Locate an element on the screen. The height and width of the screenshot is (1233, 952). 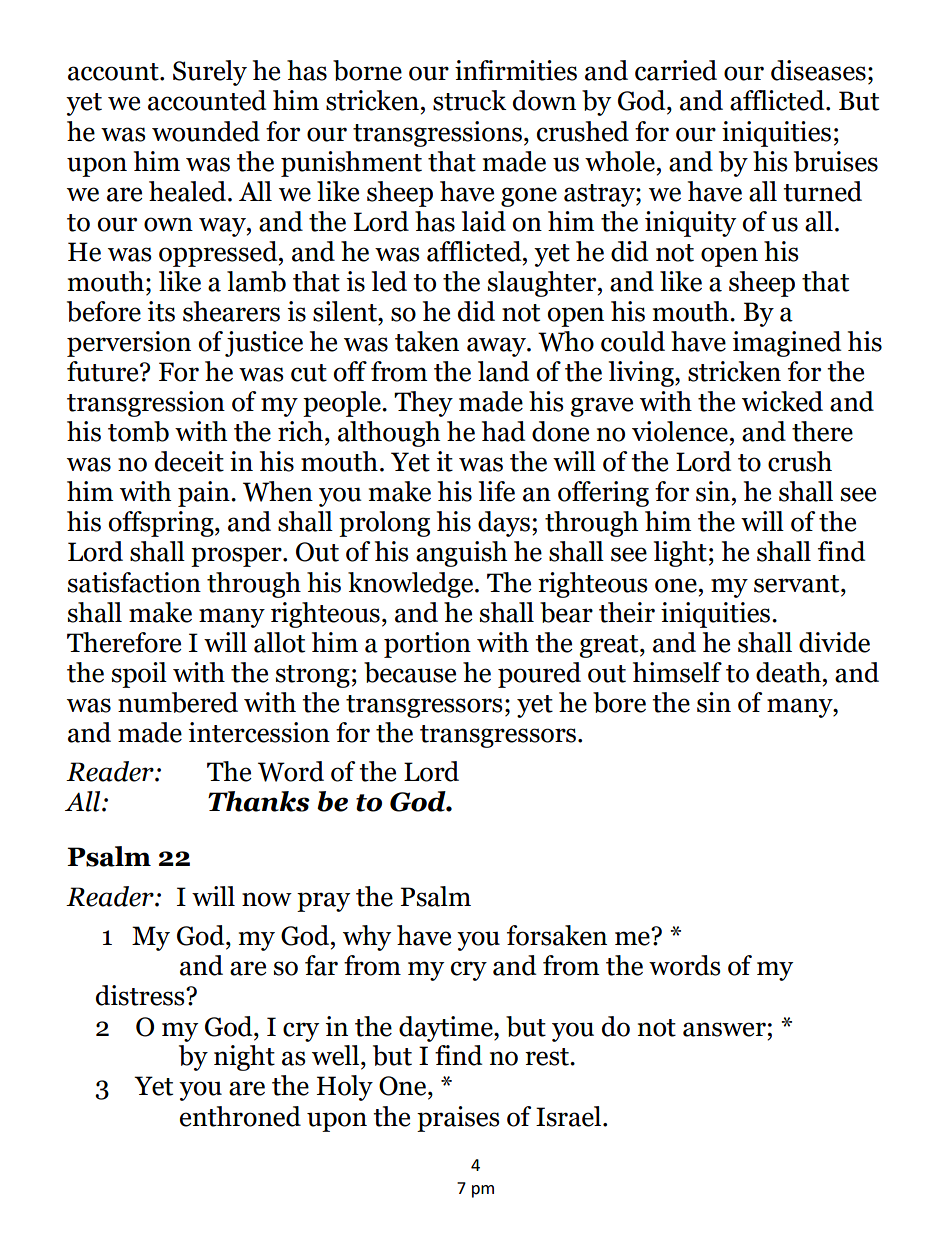
diseases is located at coordinates (818, 70).
